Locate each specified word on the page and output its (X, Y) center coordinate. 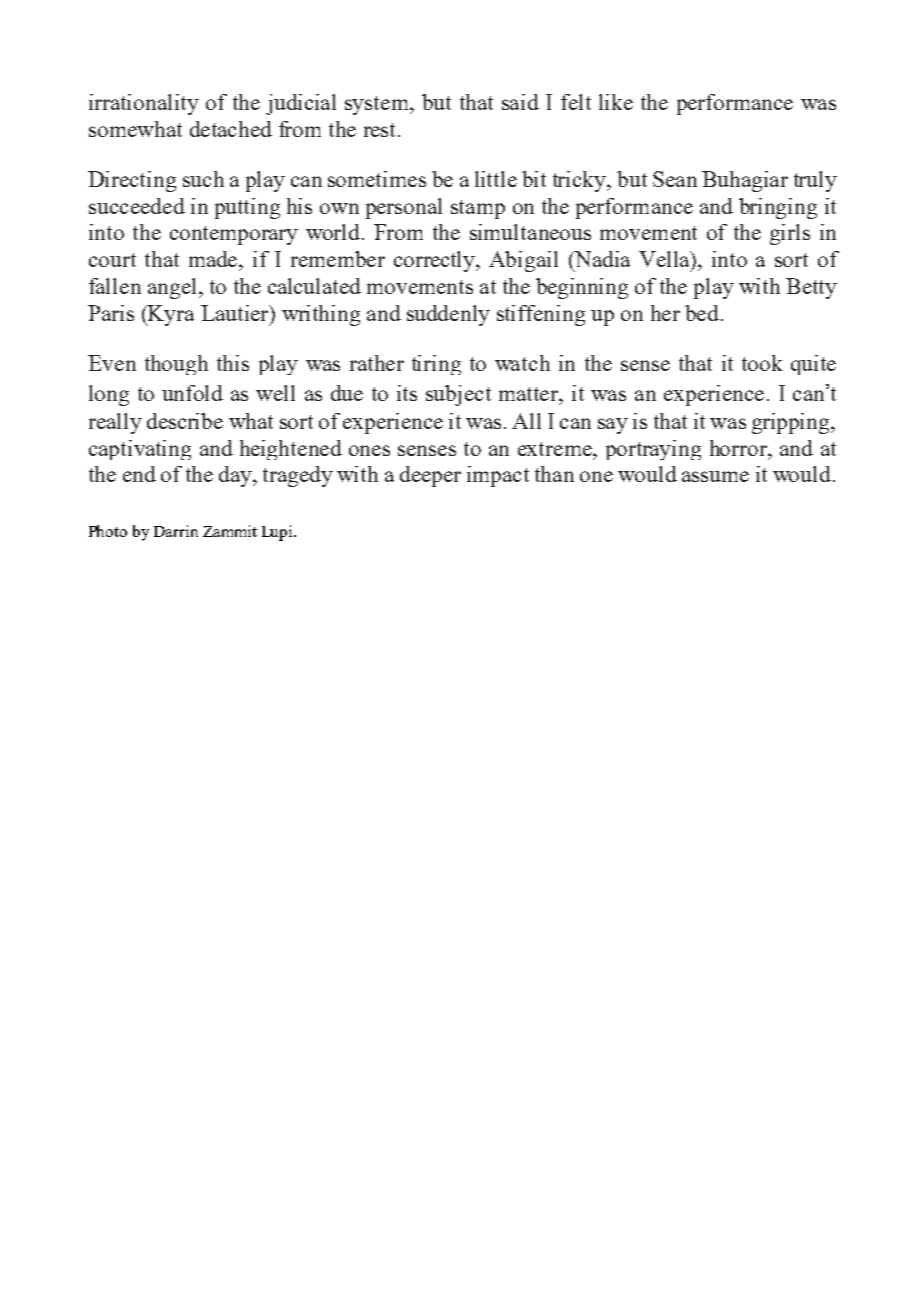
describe (185, 421)
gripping (792, 423)
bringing (778, 208)
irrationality (144, 104)
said (520, 102)
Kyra (170, 315)
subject (458, 395)
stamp (478, 209)
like (616, 102)
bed (702, 313)
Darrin (176, 531)
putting (247, 208)
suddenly (448, 315)
